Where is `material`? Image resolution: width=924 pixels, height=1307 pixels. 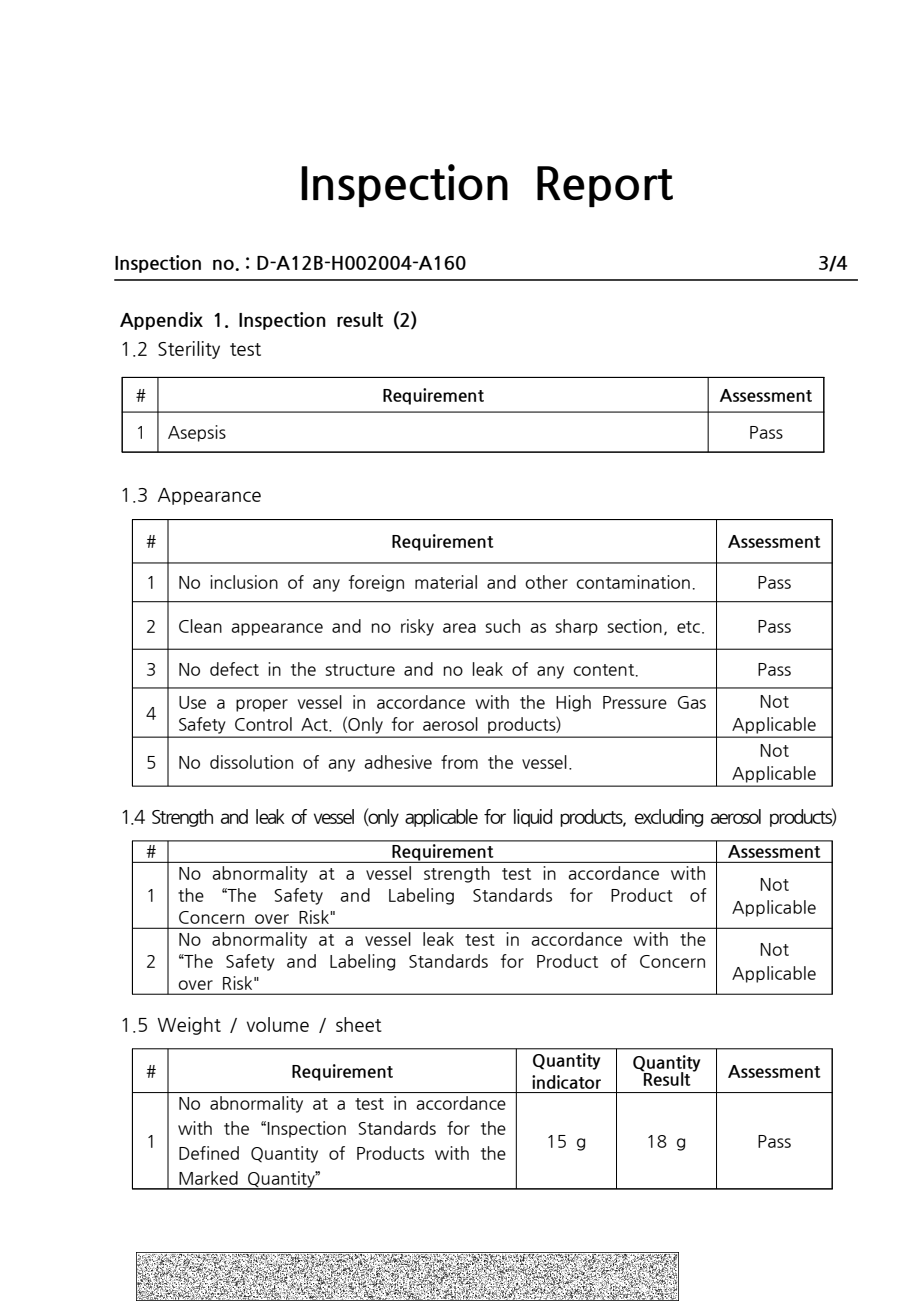 material is located at coordinates (446, 582).
